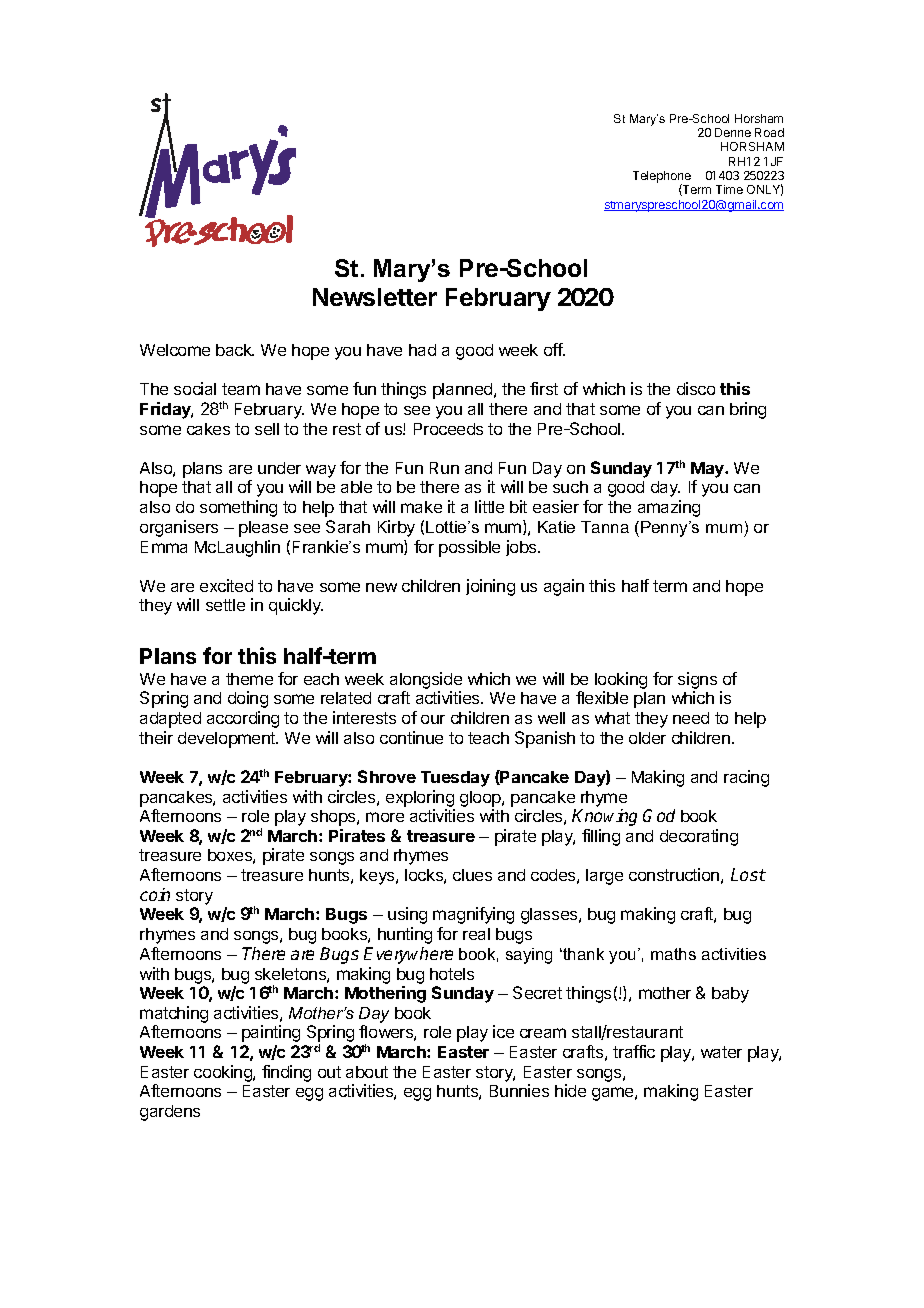  What do you see at coordinates (490, 587) in the image?
I see `joining` at bounding box center [490, 587].
